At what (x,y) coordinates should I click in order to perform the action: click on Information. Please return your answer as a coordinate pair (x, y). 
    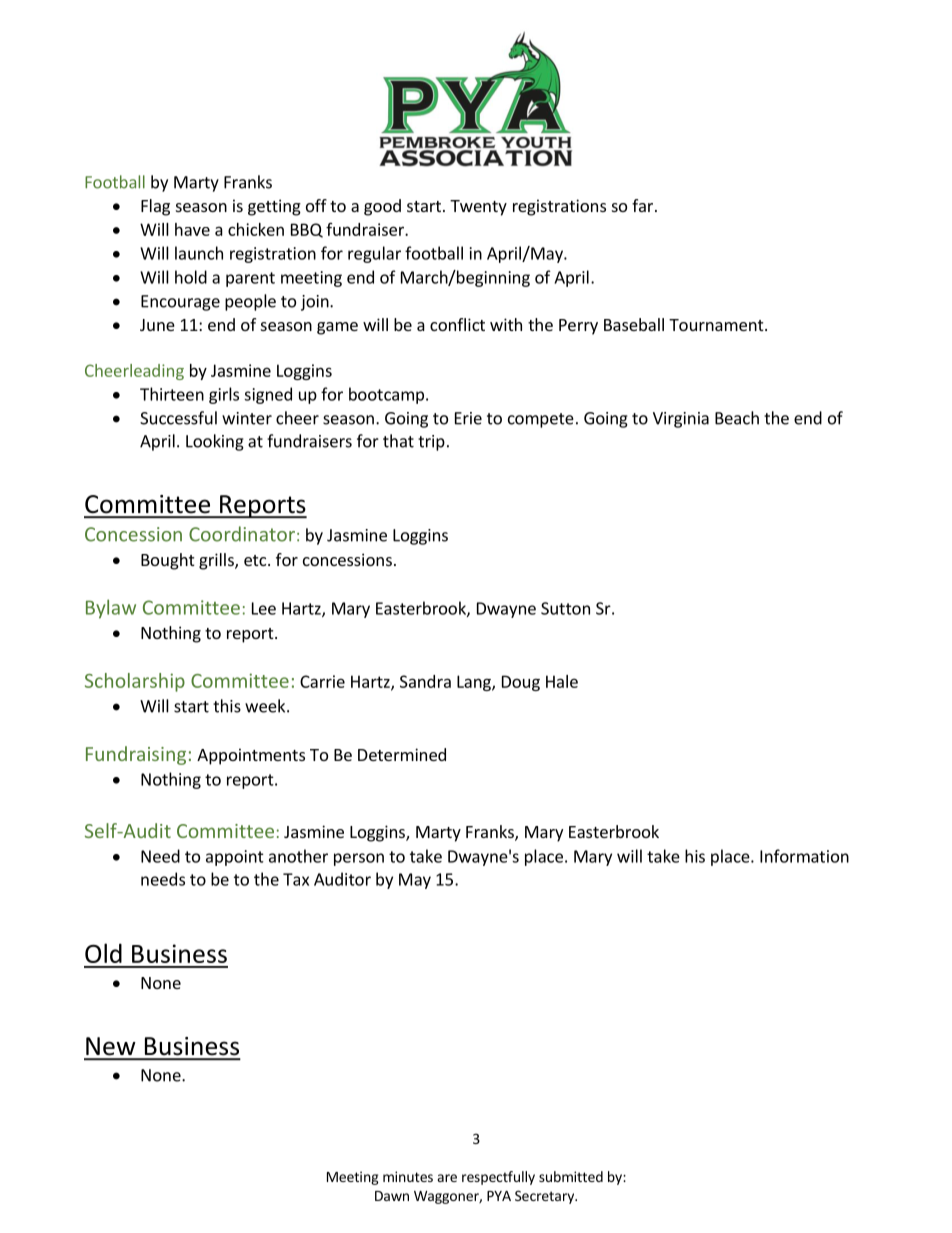
    Looking at the image, I should click on (804, 856).
